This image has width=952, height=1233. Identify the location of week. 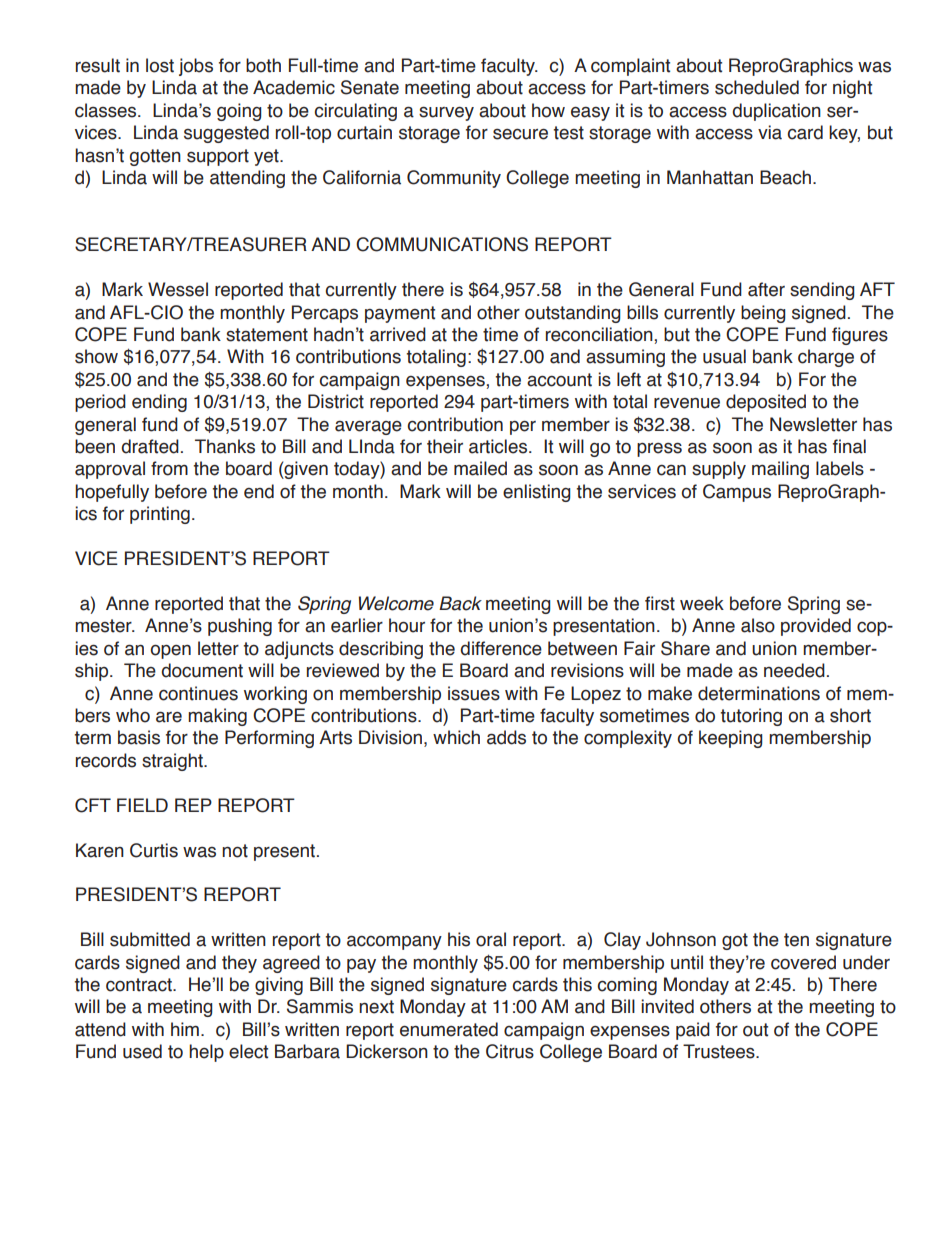
(702, 603).
